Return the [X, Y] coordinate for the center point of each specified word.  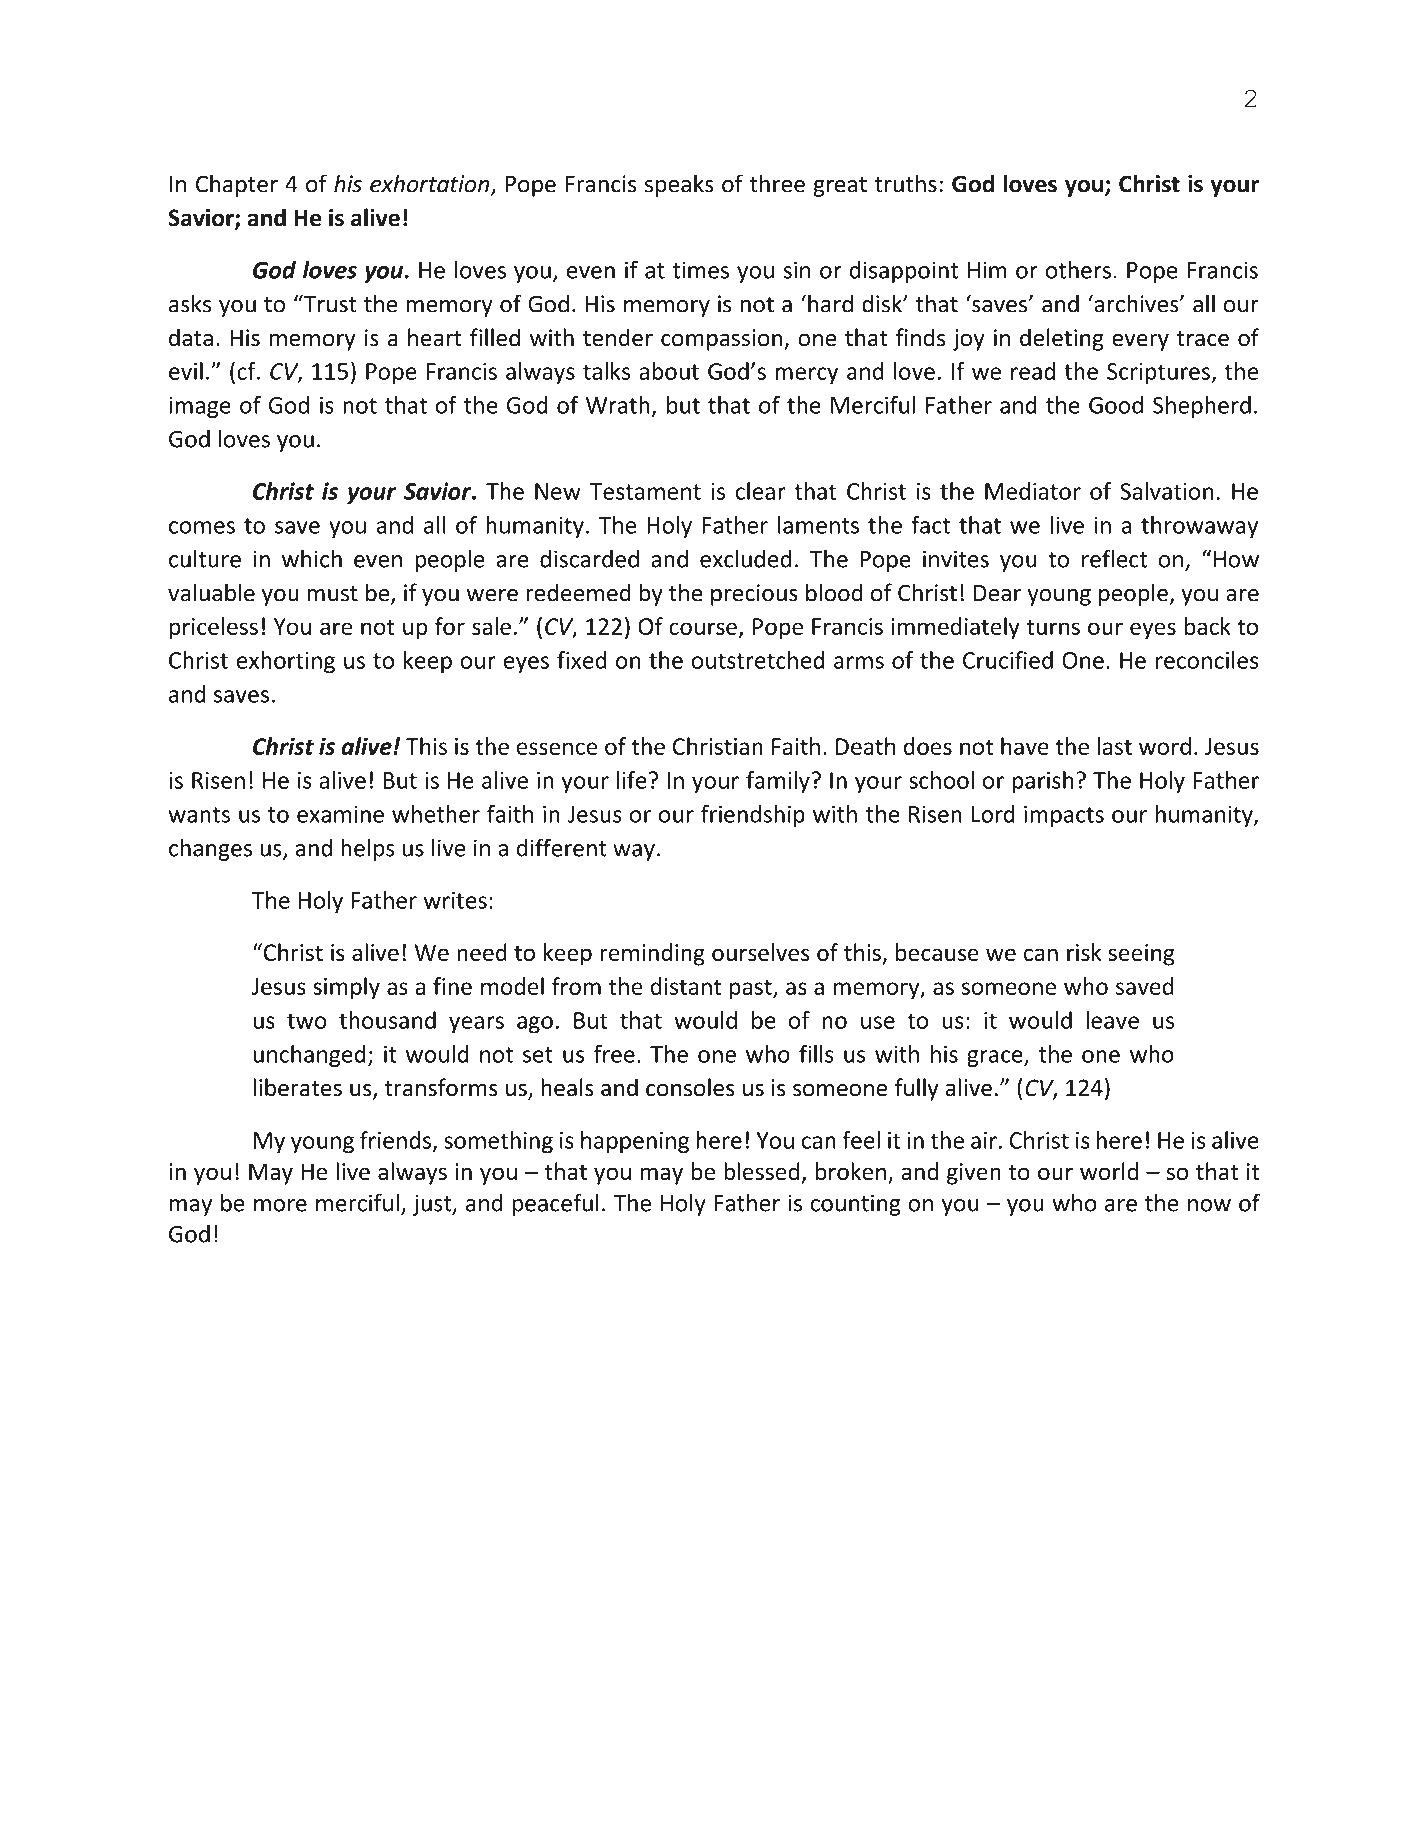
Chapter [237, 185]
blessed [761, 1171]
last [1114, 746]
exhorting [285, 662]
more [280, 1205]
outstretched [758, 660]
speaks [679, 185]
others [1078, 270]
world [1109, 1171]
